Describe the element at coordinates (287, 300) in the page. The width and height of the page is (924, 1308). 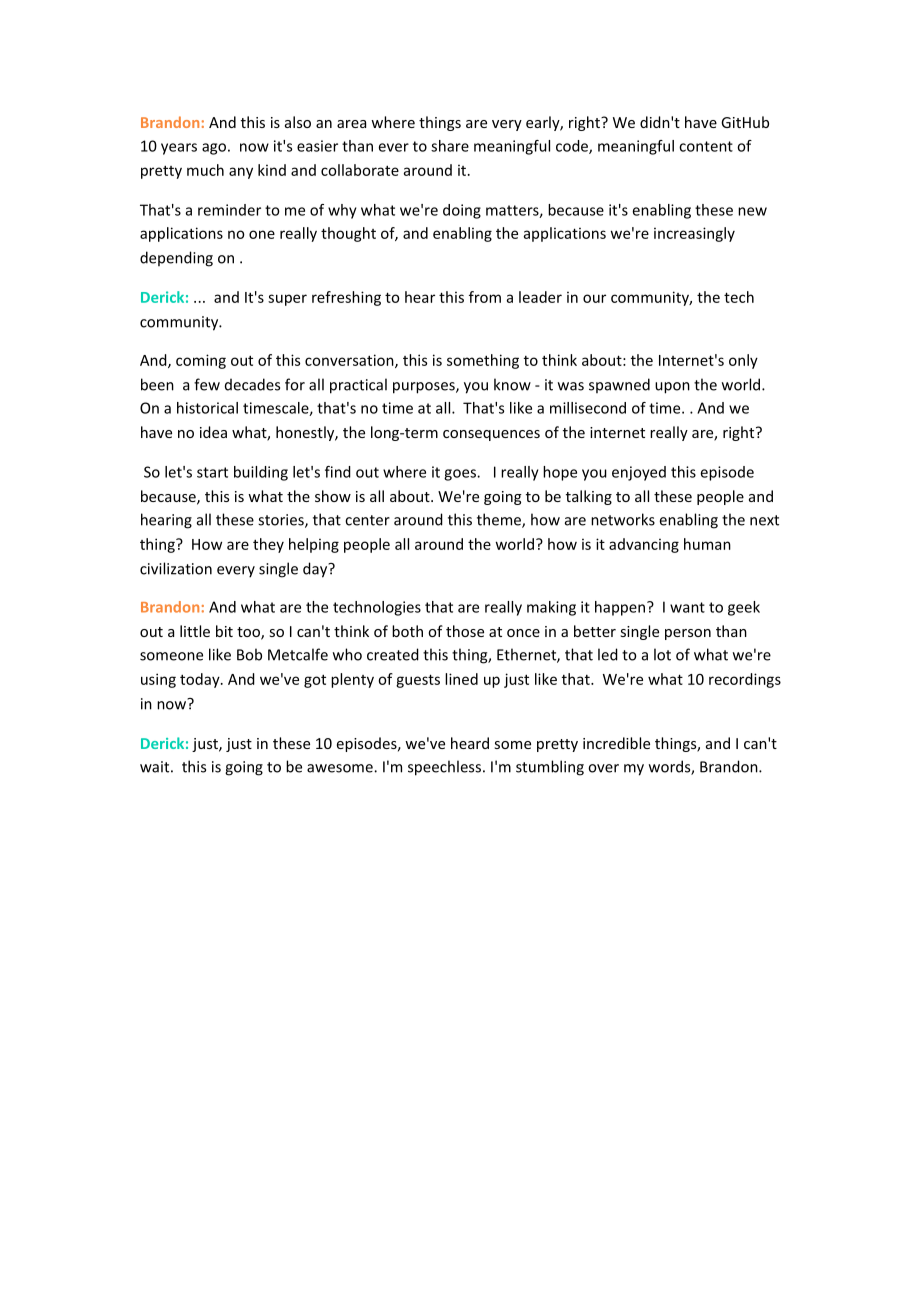
I see `super` at that location.
